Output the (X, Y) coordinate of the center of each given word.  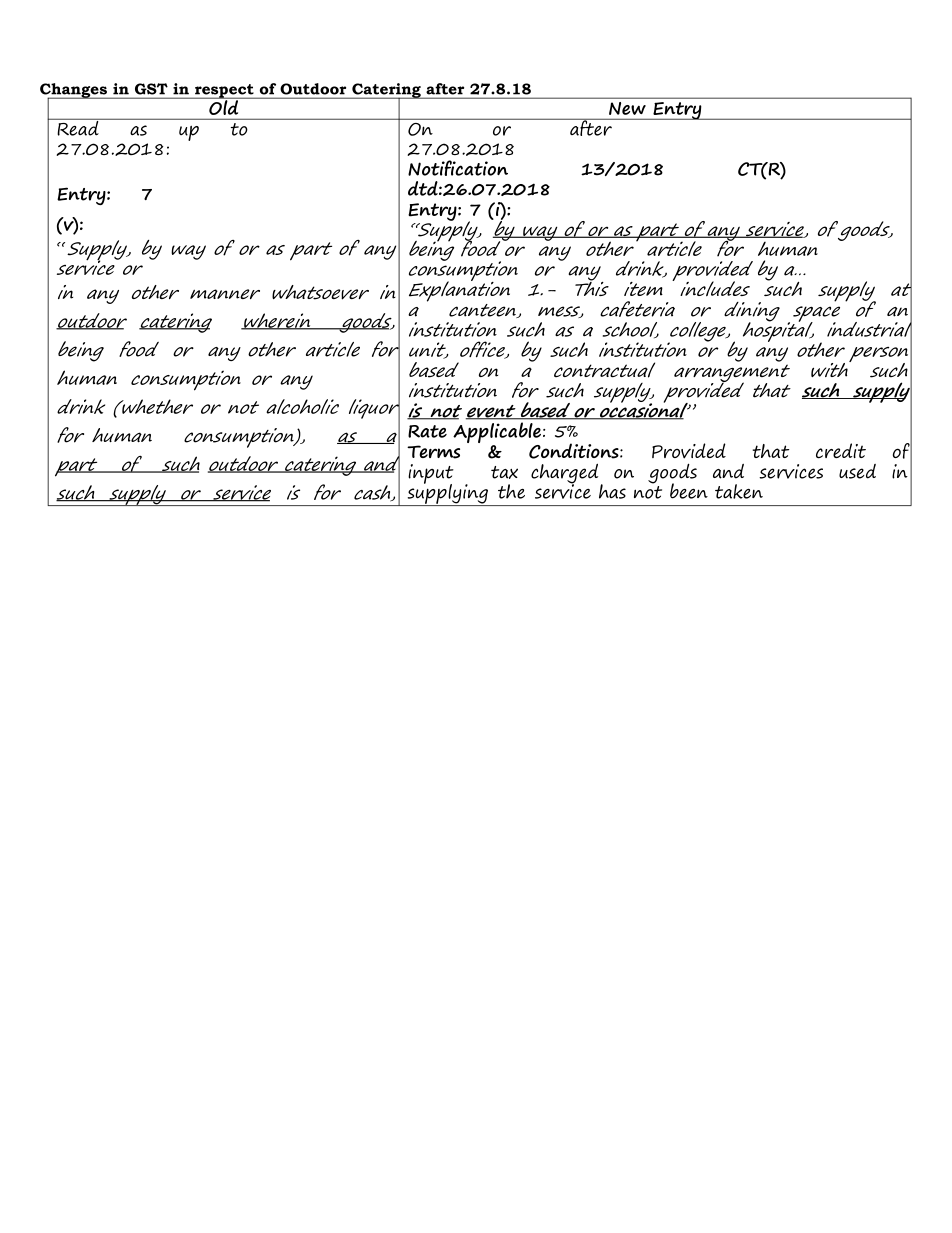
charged (564, 474)
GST (151, 89)
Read (78, 127)
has (612, 491)
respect (224, 91)
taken (739, 491)
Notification (458, 168)
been (689, 491)
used (857, 471)
